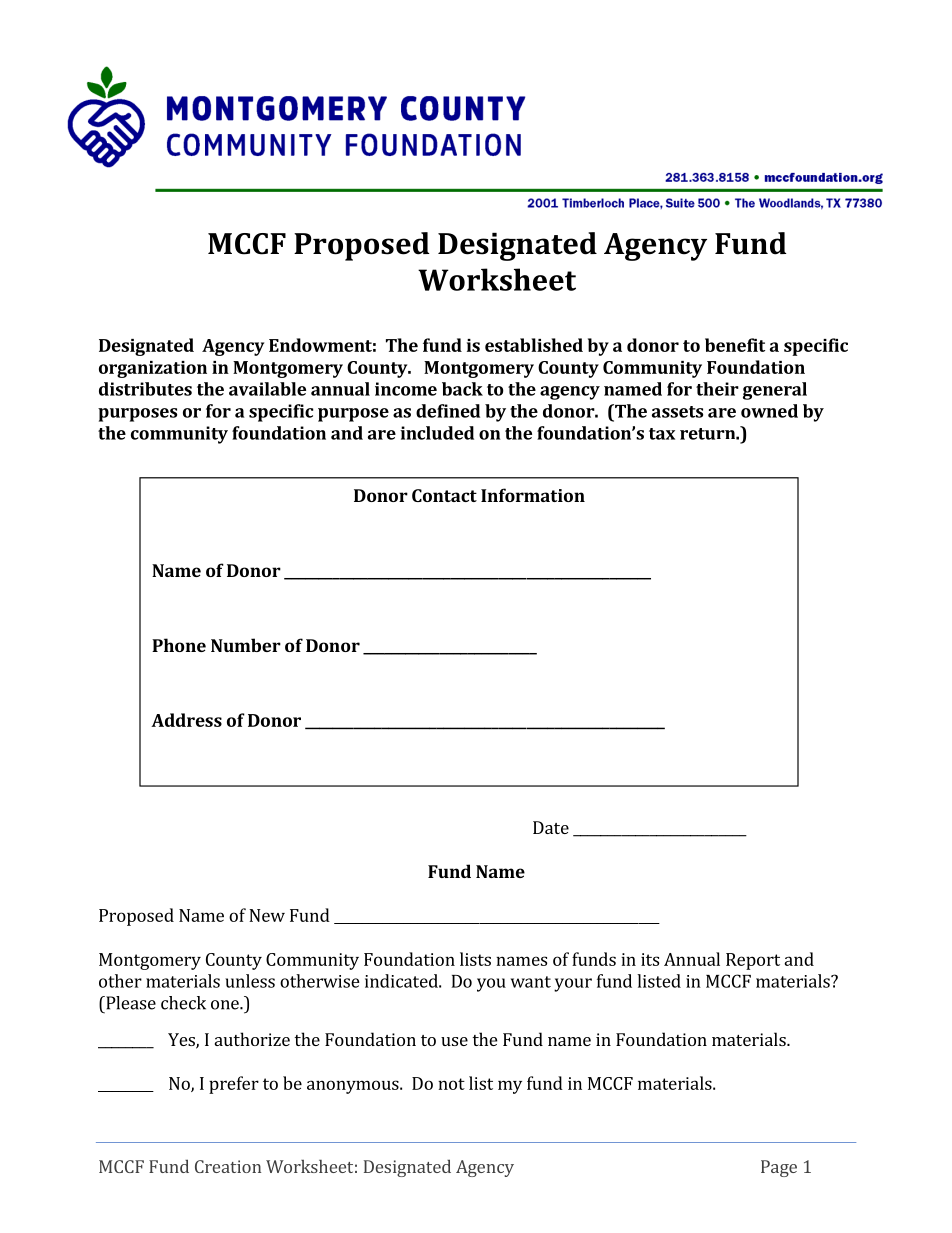  Describe the element at coordinates (153, 369) in the document. I see `organization` at that location.
